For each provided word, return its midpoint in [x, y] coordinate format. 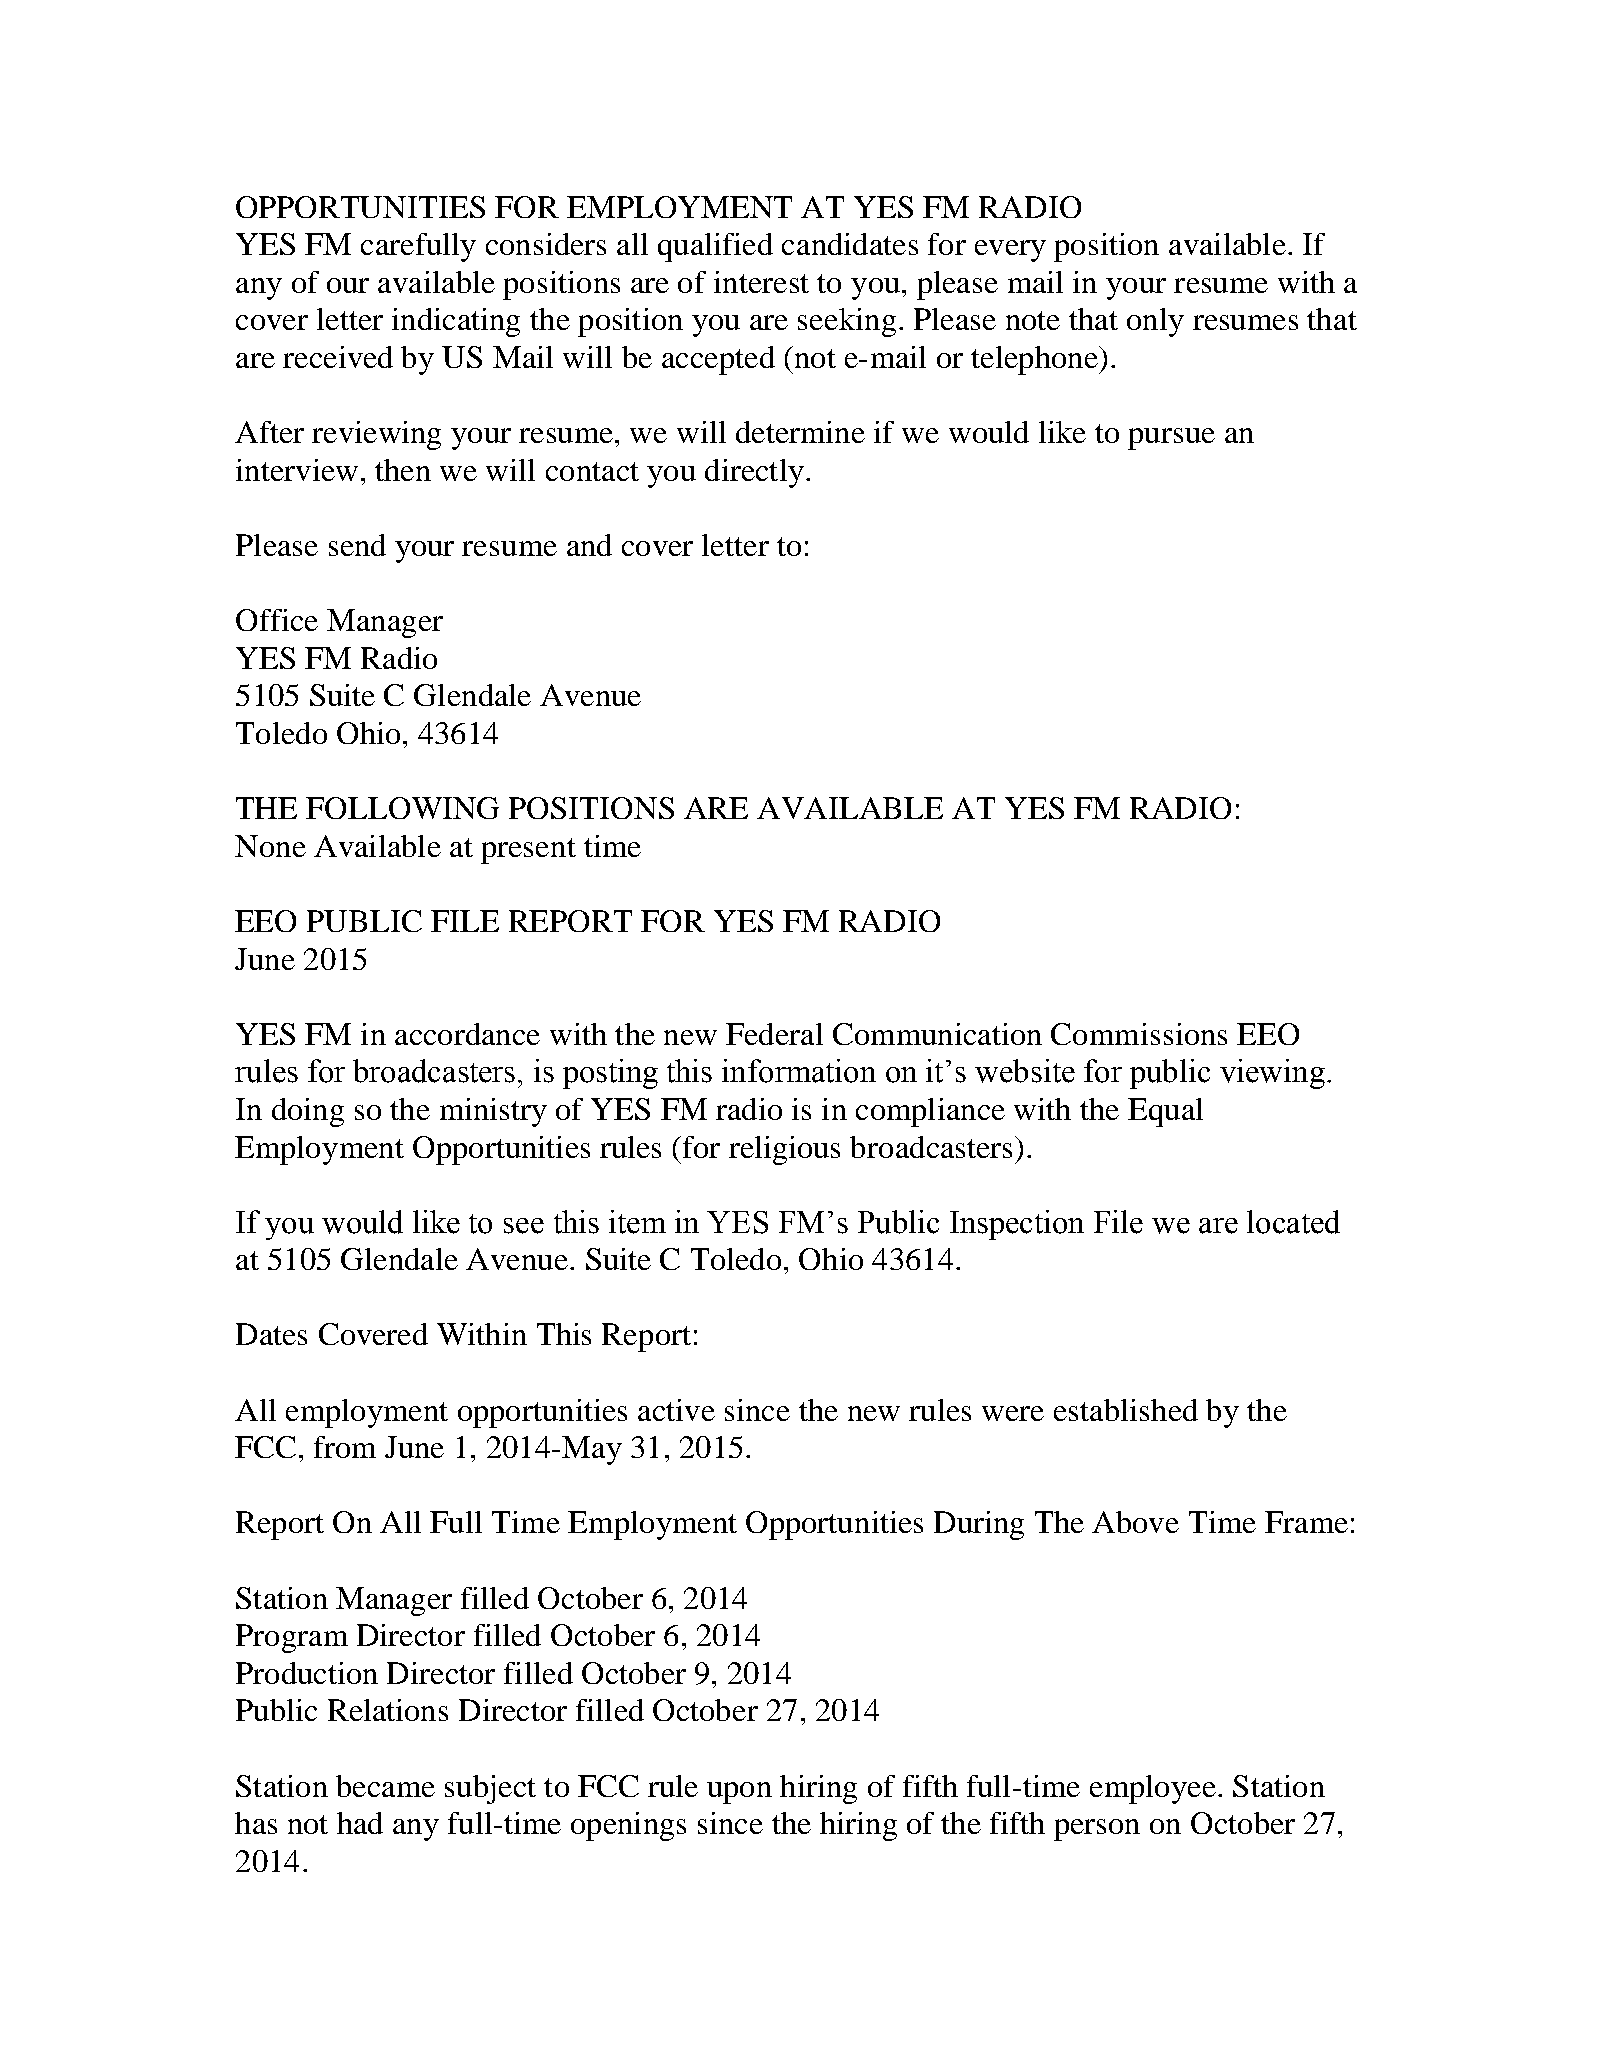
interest [761, 282]
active [676, 1410]
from [345, 1447]
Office [277, 620]
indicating [456, 322]
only [1155, 322]
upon [739, 1793]
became [385, 1786]
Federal [774, 1034]
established [1126, 1410]
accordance [467, 1034]
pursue [1171, 439]
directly [754, 473]
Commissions [1139, 1034]
